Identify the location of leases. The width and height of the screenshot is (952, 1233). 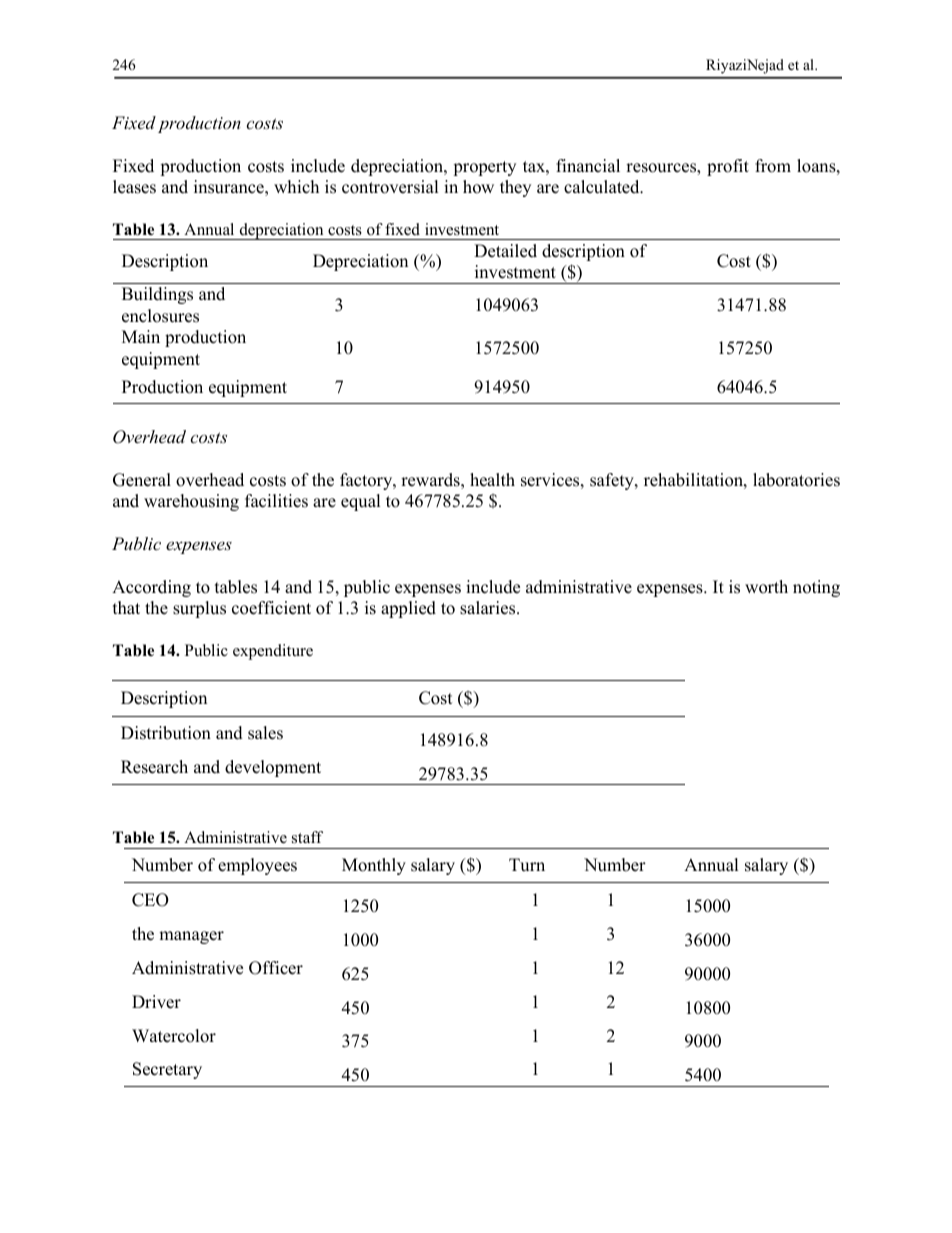
(134, 187).
